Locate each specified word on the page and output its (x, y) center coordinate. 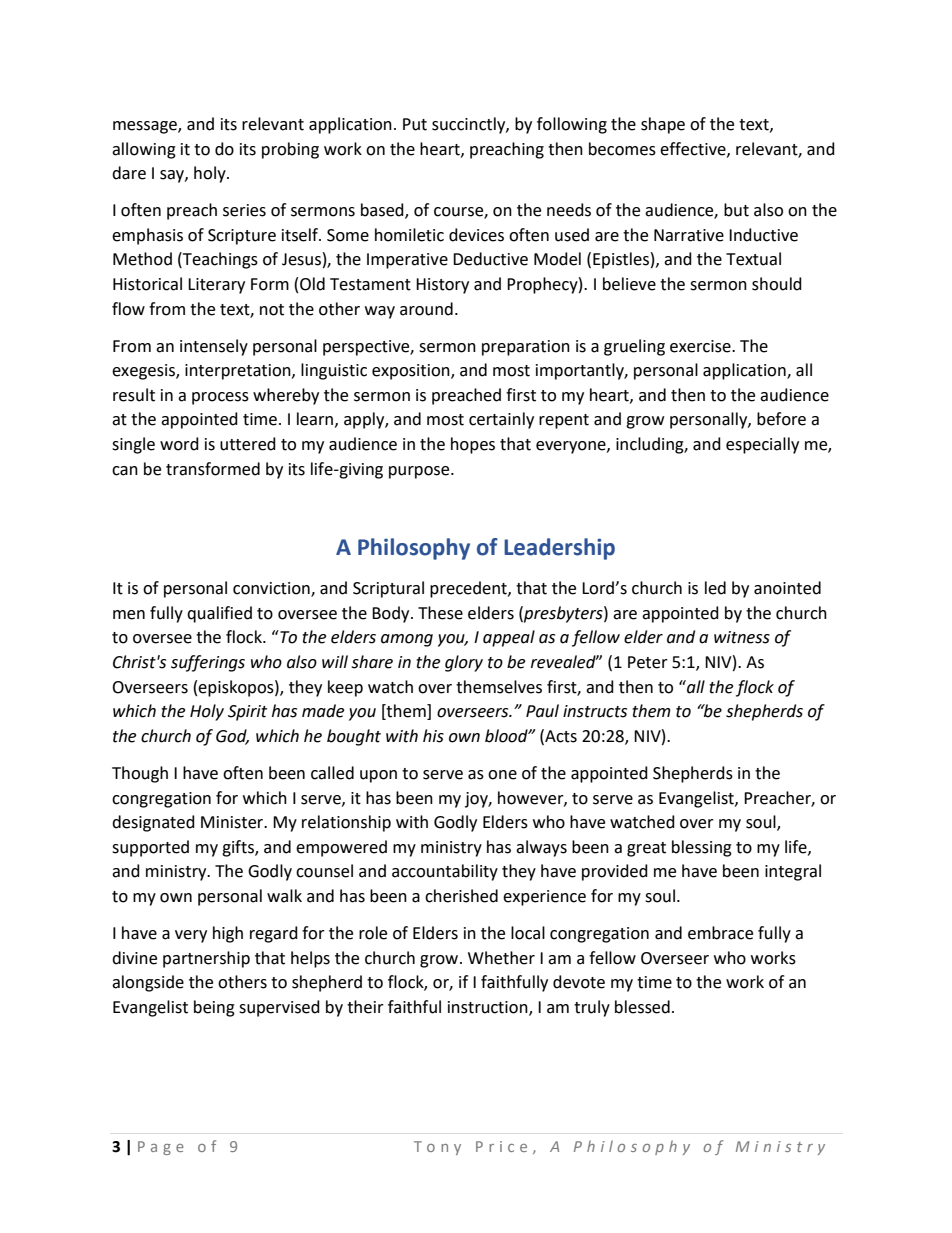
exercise (701, 346)
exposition (412, 372)
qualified (219, 614)
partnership (206, 959)
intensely (214, 347)
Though (140, 774)
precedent (469, 589)
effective (694, 149)
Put (415, 124)
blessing (702, 848)
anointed (787, 588)
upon (378, 776)
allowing (144, 150)
